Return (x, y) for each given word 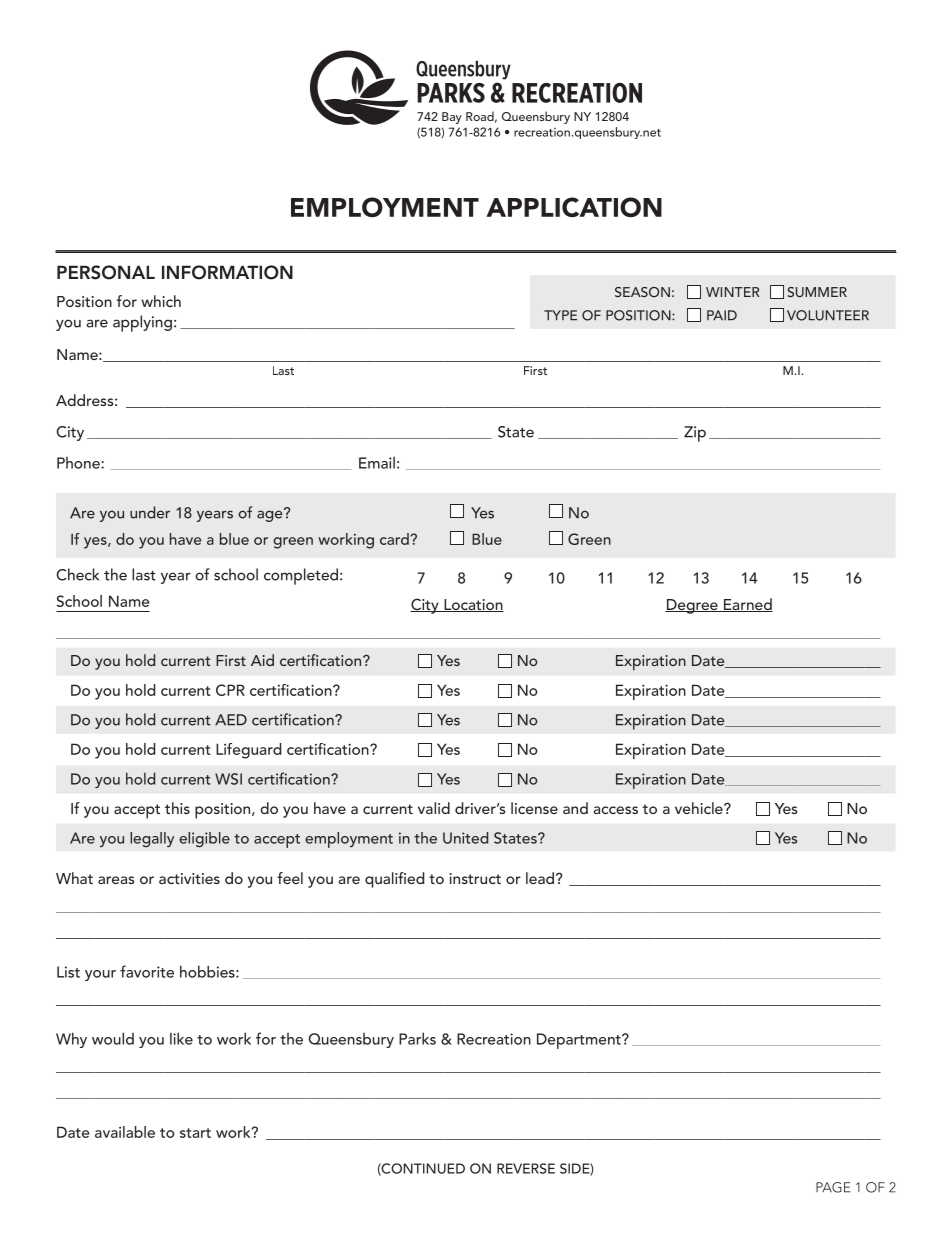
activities (189, 878)
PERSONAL (106, 272)
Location (473, 605)
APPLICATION (574, 207)
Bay (452, 118)
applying (142, 323)
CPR (230, 690)
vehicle (700, 808)
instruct (475, 878)
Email (377, 463)
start (195, 1133)
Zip (695, 434)
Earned (747, 605)
